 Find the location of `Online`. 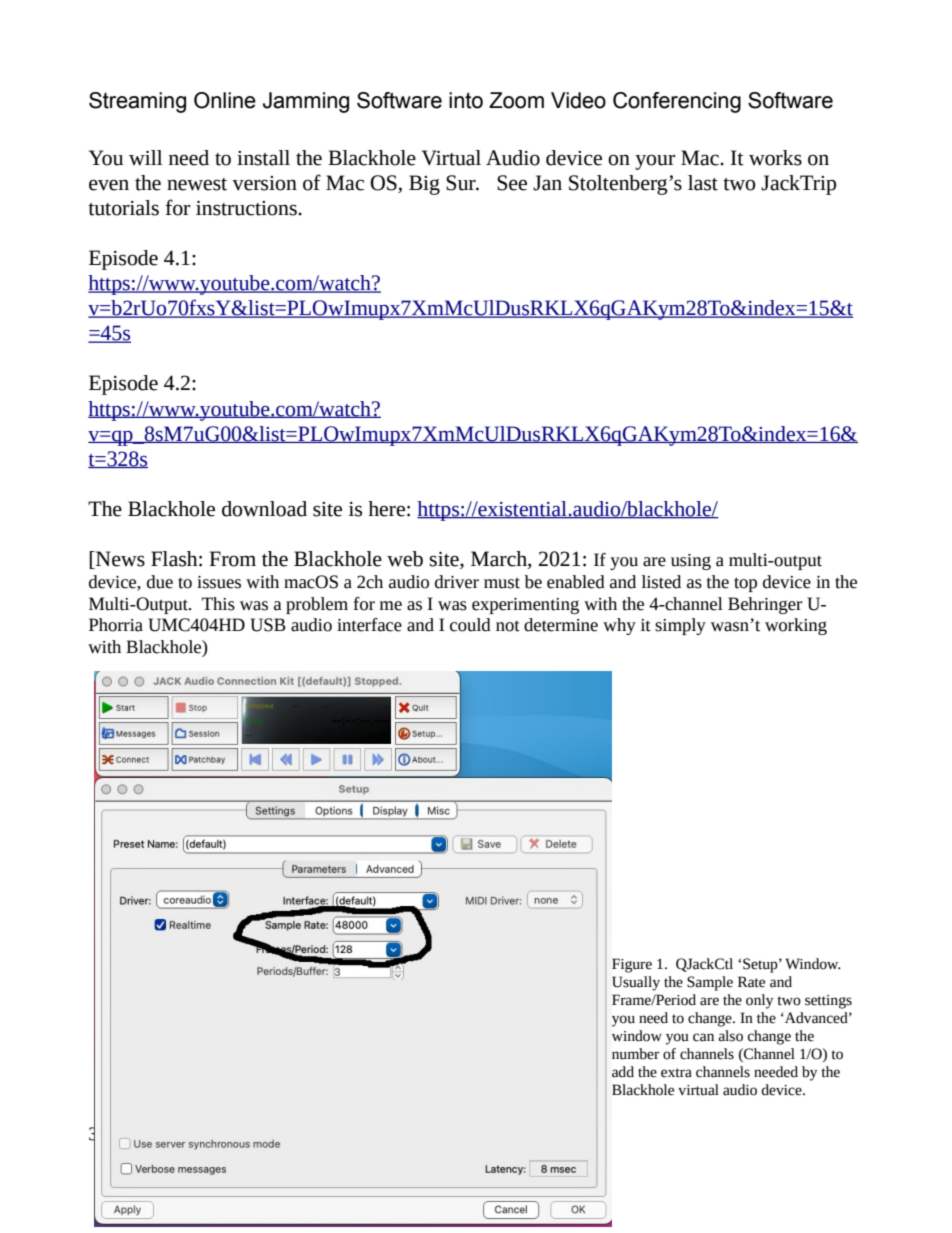

Online is located at coordinates (225, 100).
